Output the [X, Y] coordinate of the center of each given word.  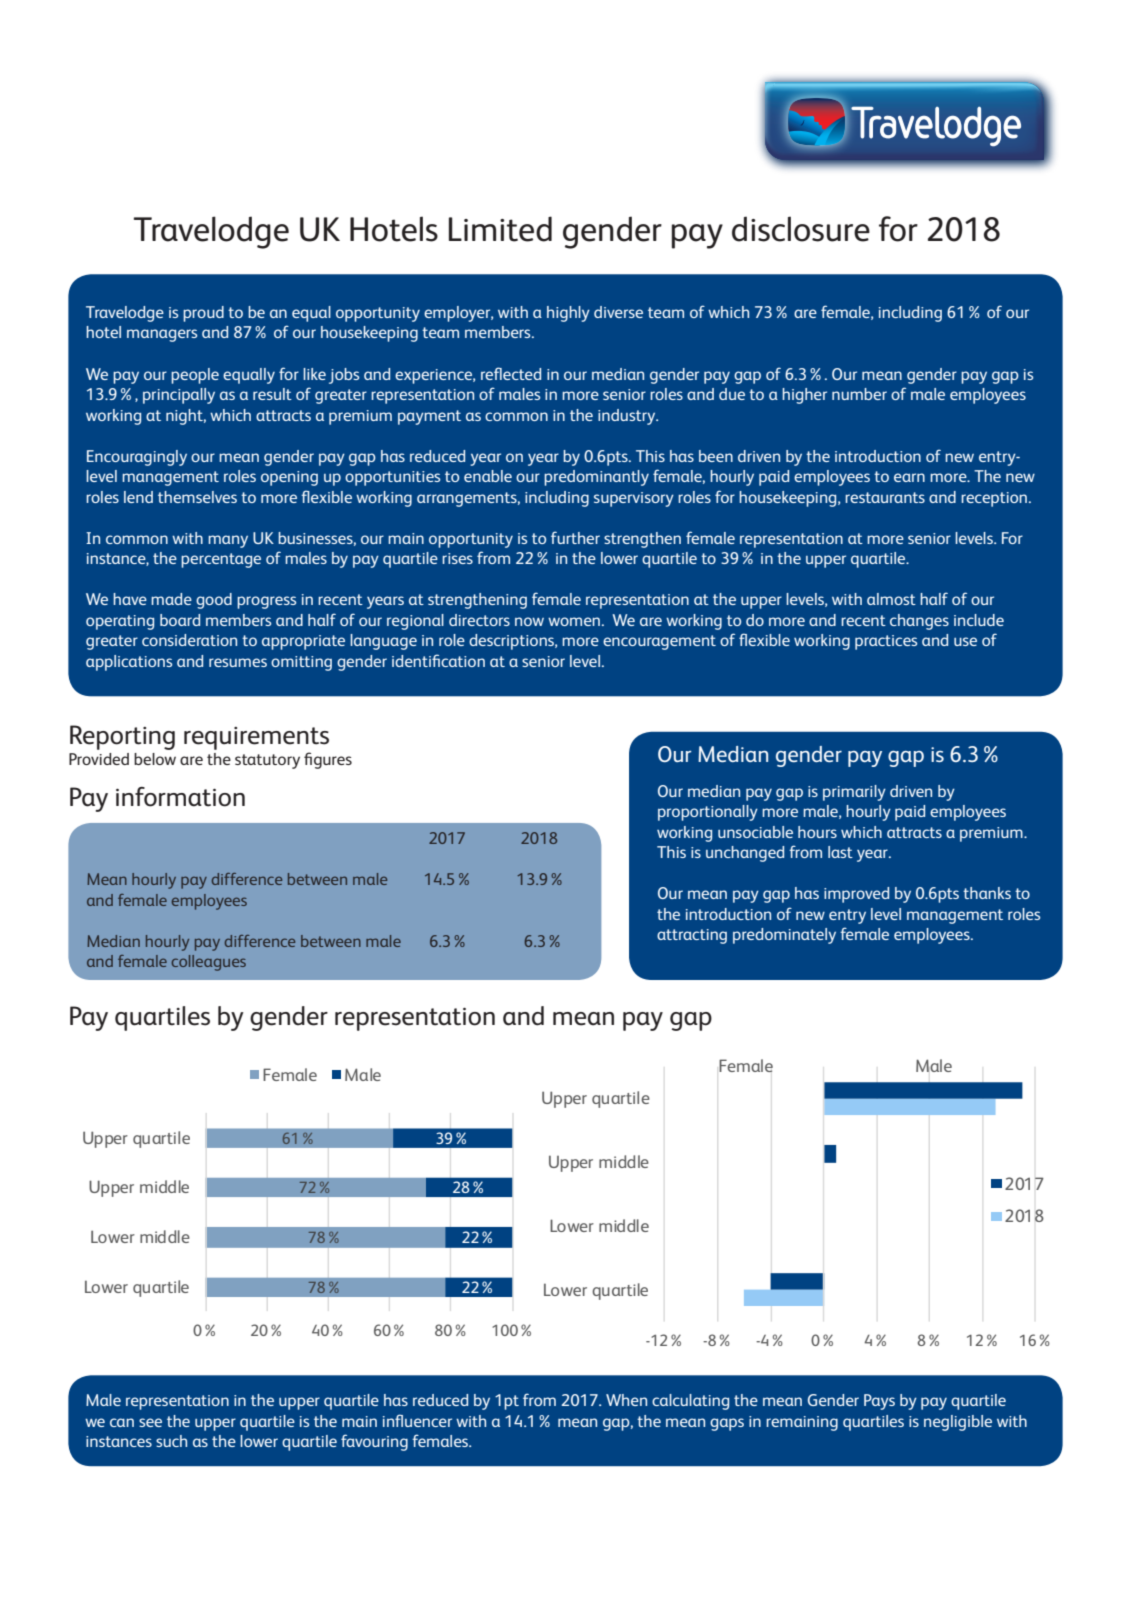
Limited [500, 229]
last [840, 852]
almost [891, 599]
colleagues [209, 963]
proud [203, 314]
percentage [221, 560]
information [180, 797]
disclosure [801, 229]
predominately [784, 936]
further [575, 537]
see [150, 1422]
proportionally [708, 813]
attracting [692, 936]
